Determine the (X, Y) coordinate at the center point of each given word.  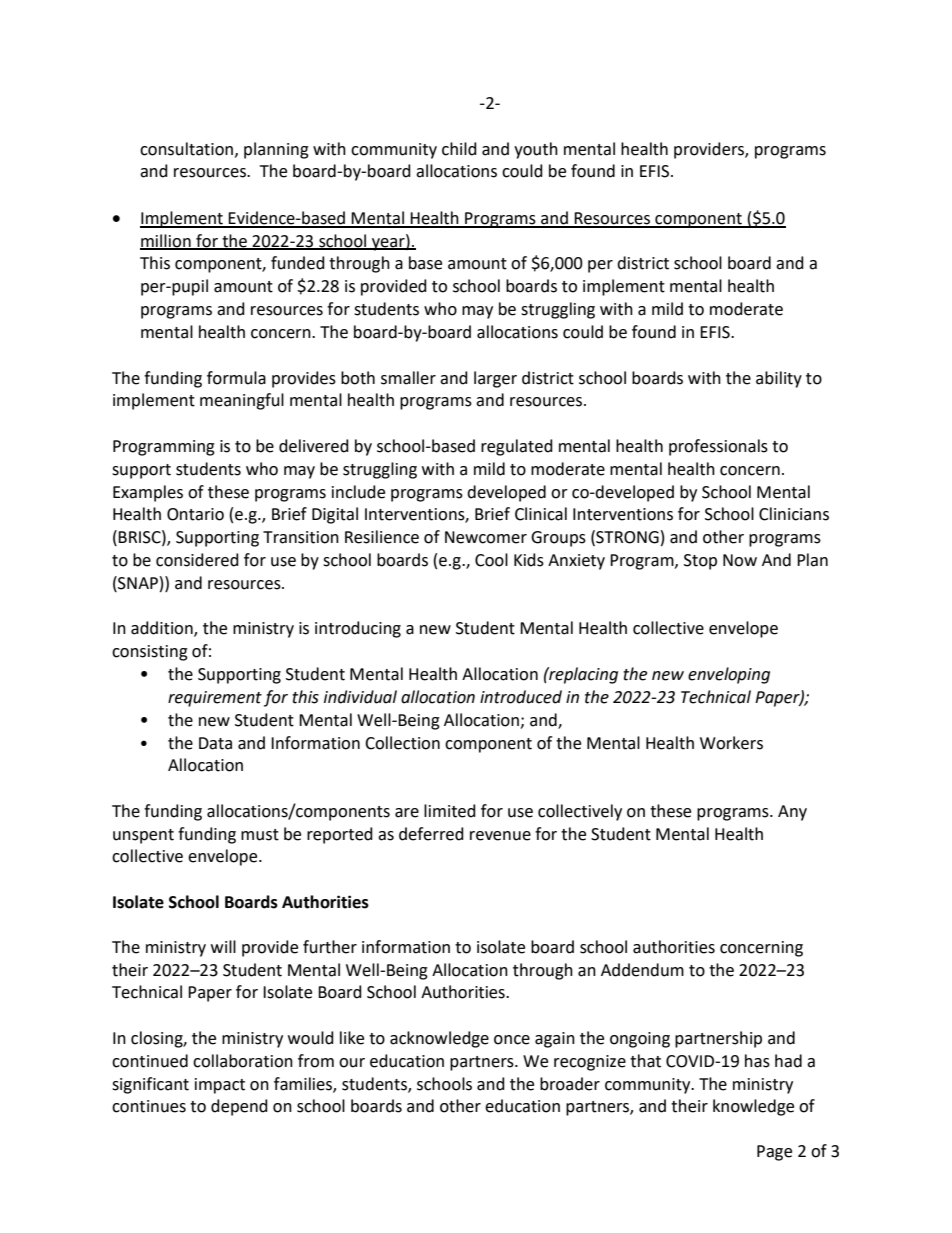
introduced (521, 697)
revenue (500, 836)
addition (163, 629)
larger (495, 379)
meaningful (242, 401)
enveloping (729, 675)
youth (536, 150)
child (459, 149)
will (223, 946)
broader (570, 1084)
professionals (718, 447)
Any (792, 813)
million (166, 241)
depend (239, 1107)
